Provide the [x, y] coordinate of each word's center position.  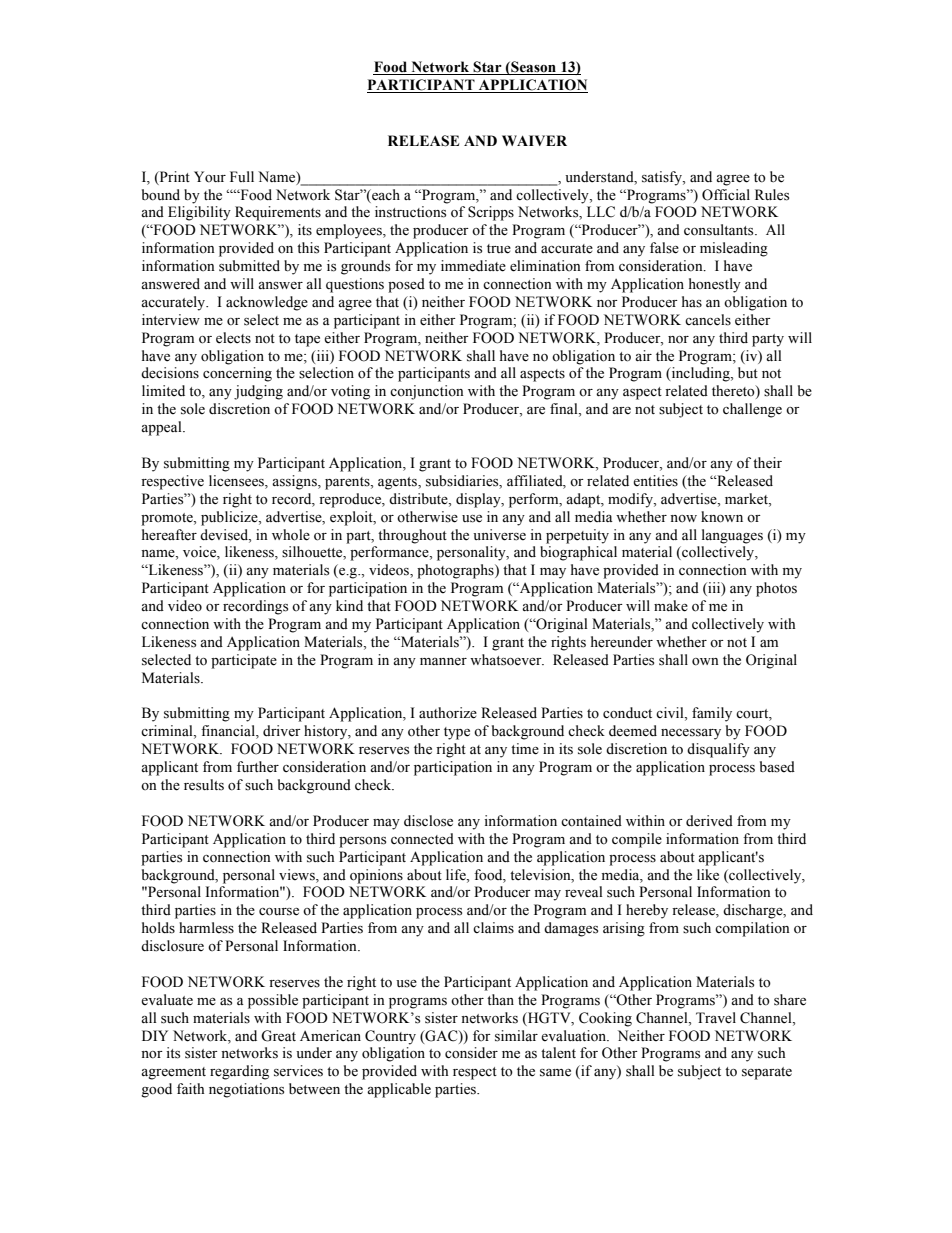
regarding [239, 1072]
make [671, 606]
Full [242, 176]
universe [499, 535]
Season [532, 67]
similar [516, 1036]
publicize [230, 518]
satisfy [663, 178]
